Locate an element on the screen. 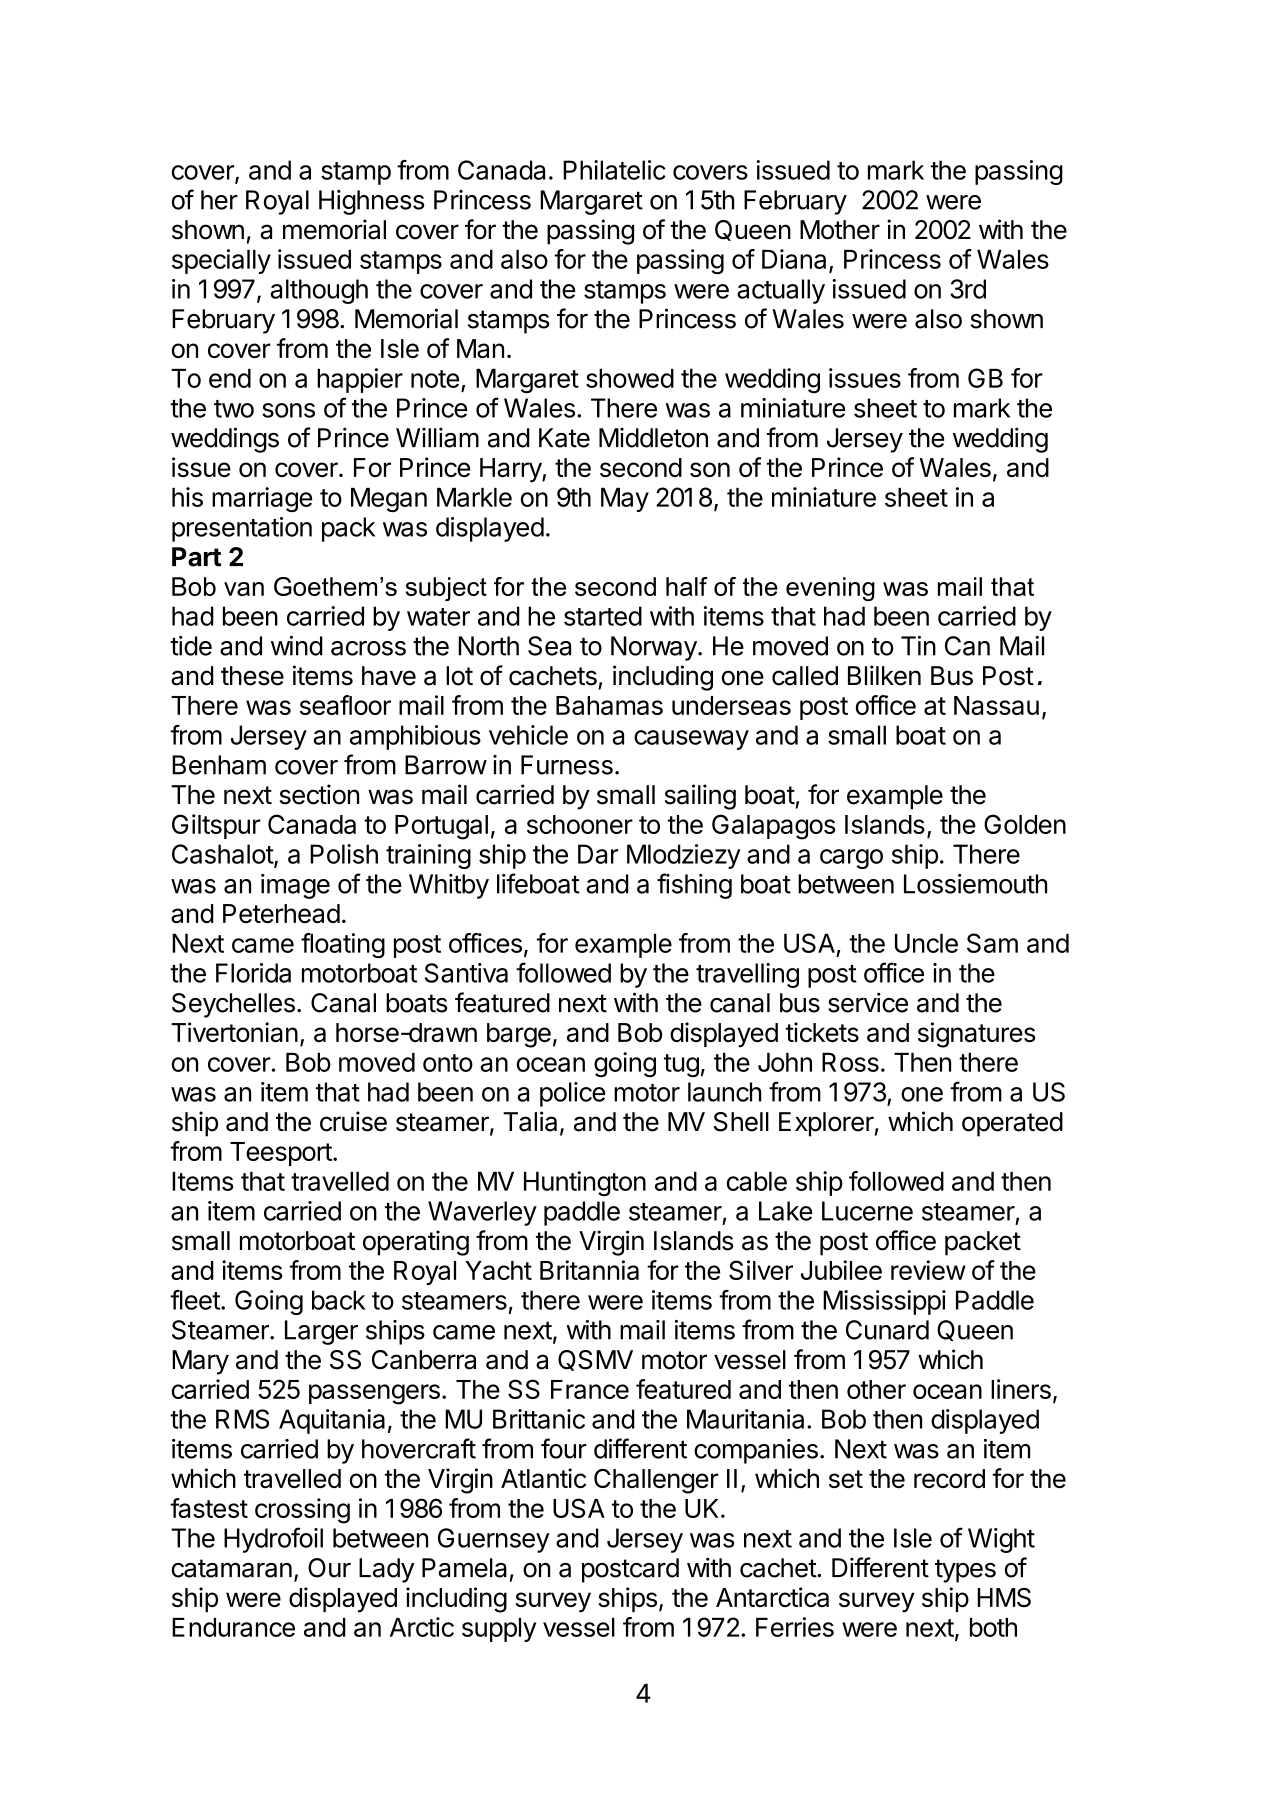 The height and width of the screenshot is (1814, 1283). image is located at coordinates (295, 886).
